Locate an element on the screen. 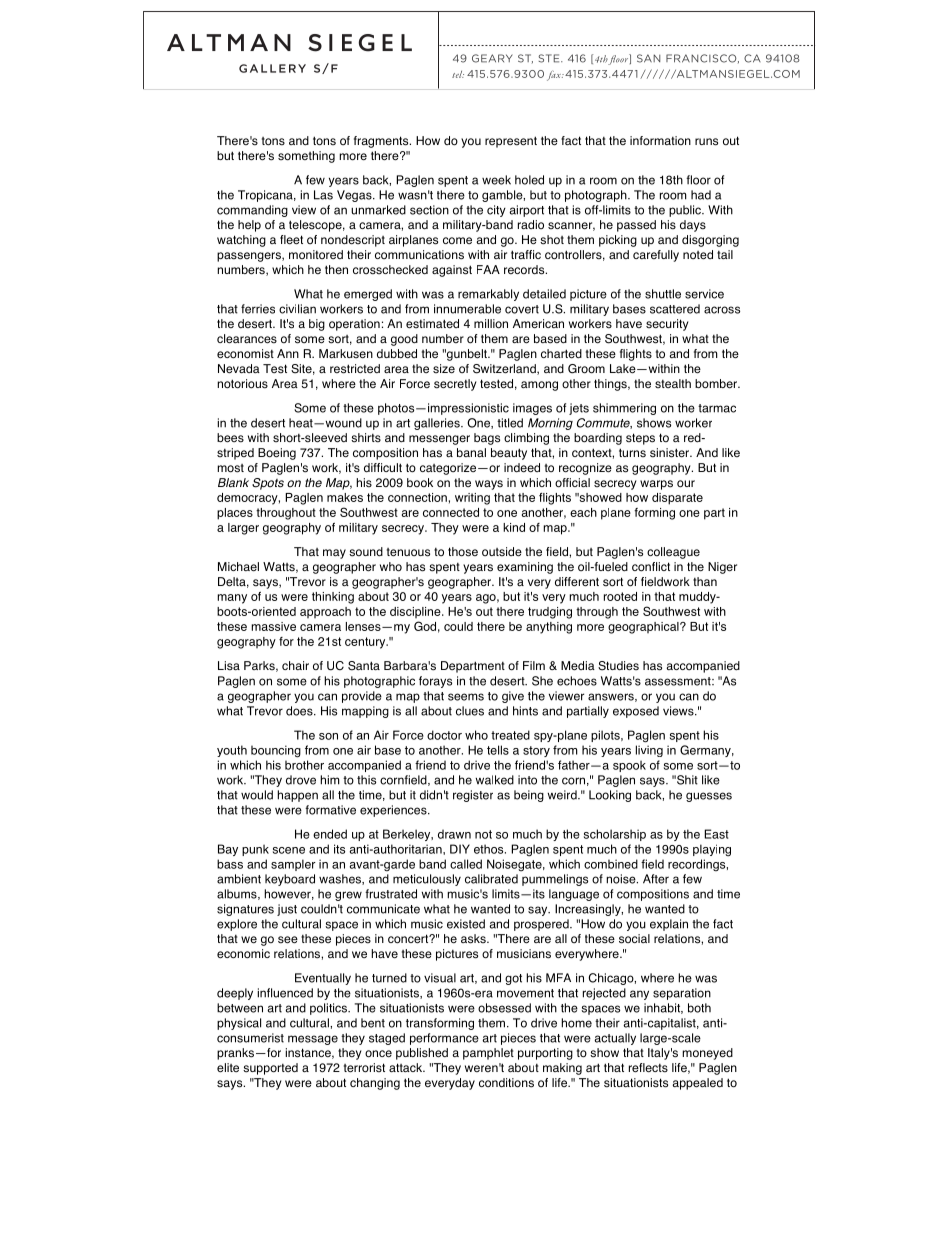 The image size is (952, 1233). Las is located at coordinates (323, 195).
